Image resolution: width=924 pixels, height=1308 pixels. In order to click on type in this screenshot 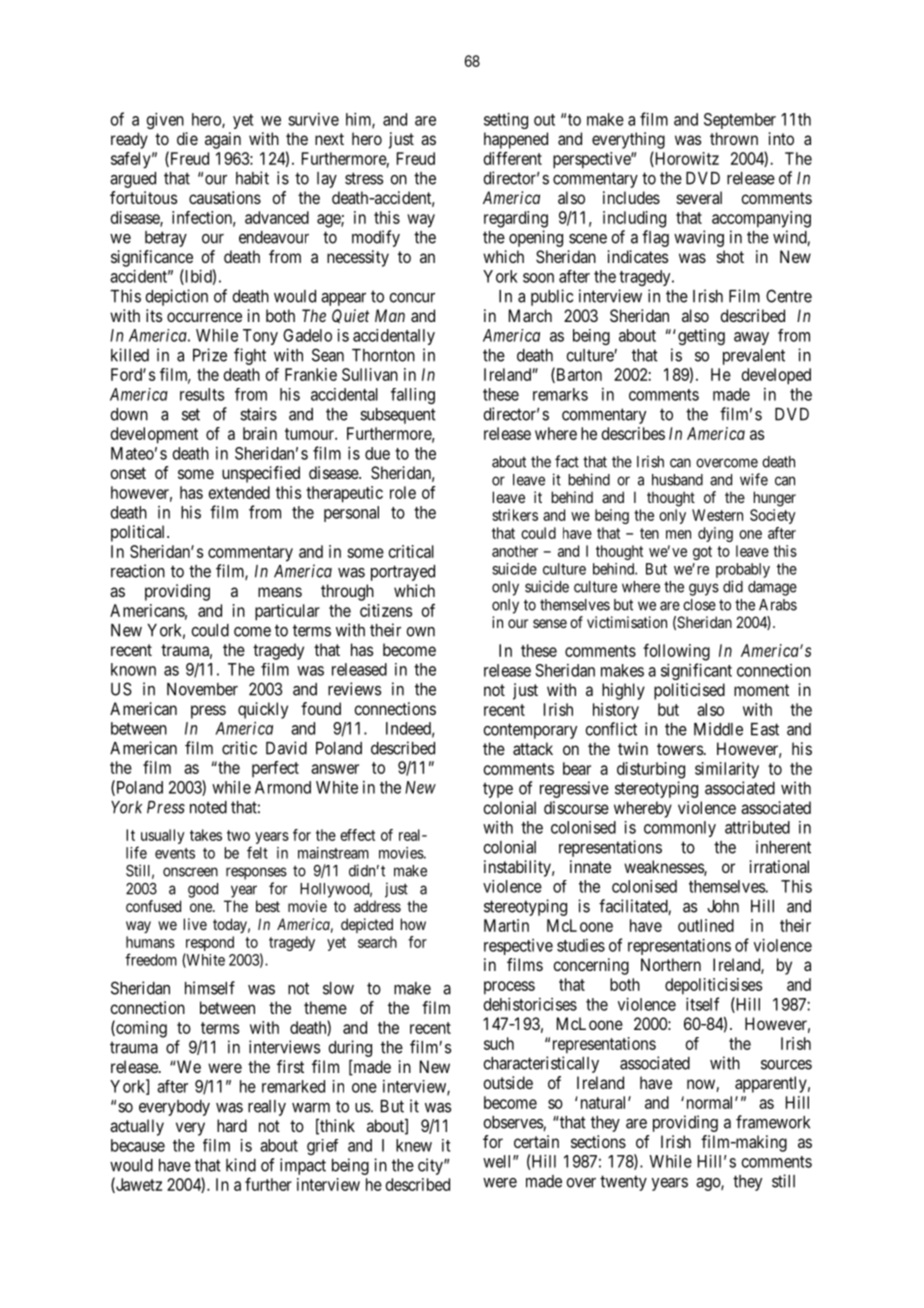, I will do `click(498, 790)`.
